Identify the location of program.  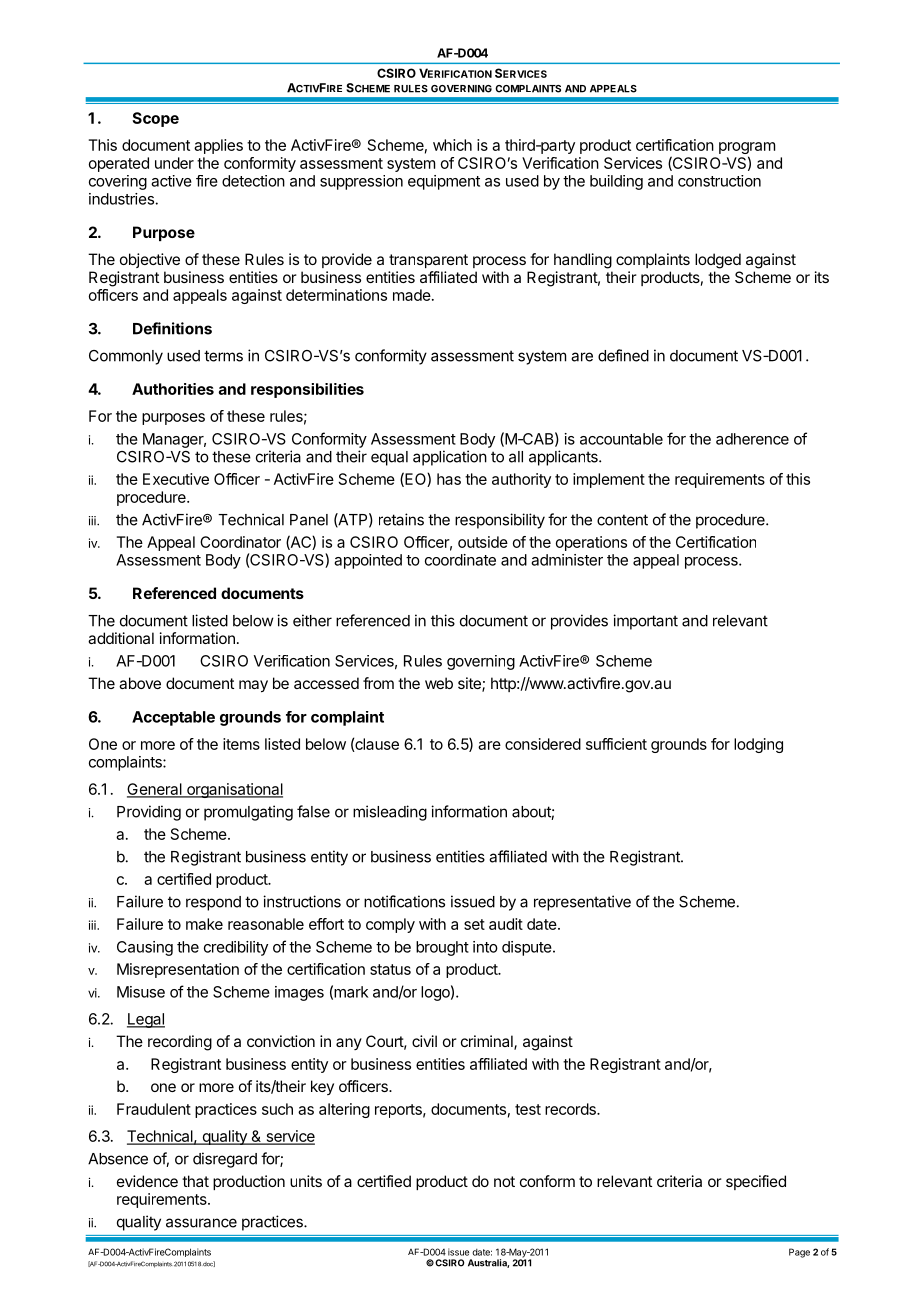
(747, 149).
